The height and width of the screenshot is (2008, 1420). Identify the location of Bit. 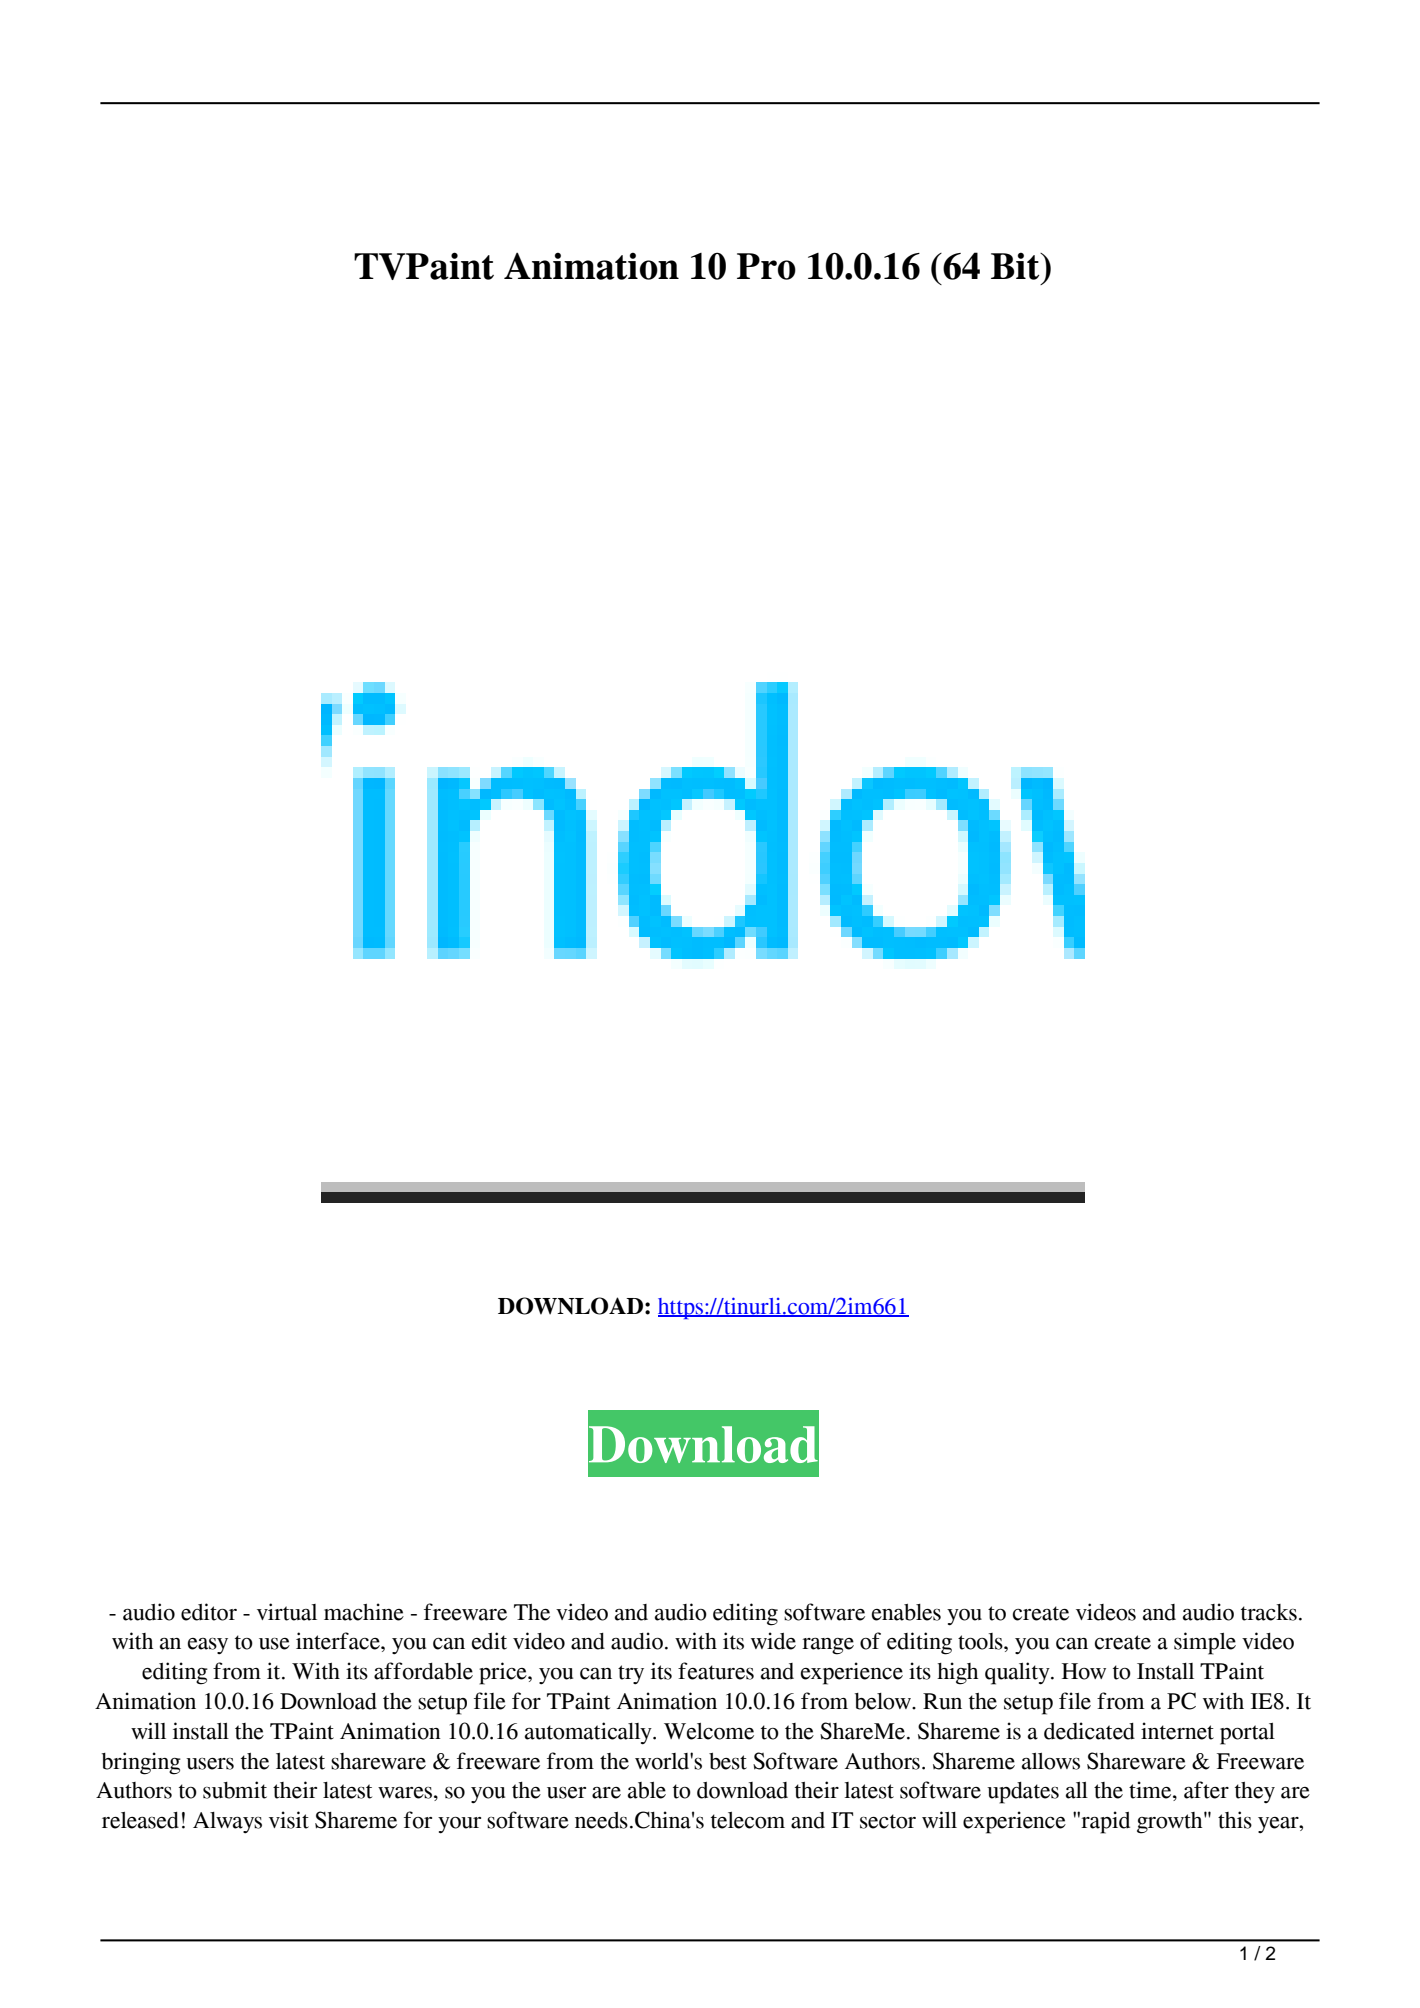
(1016, 266).
